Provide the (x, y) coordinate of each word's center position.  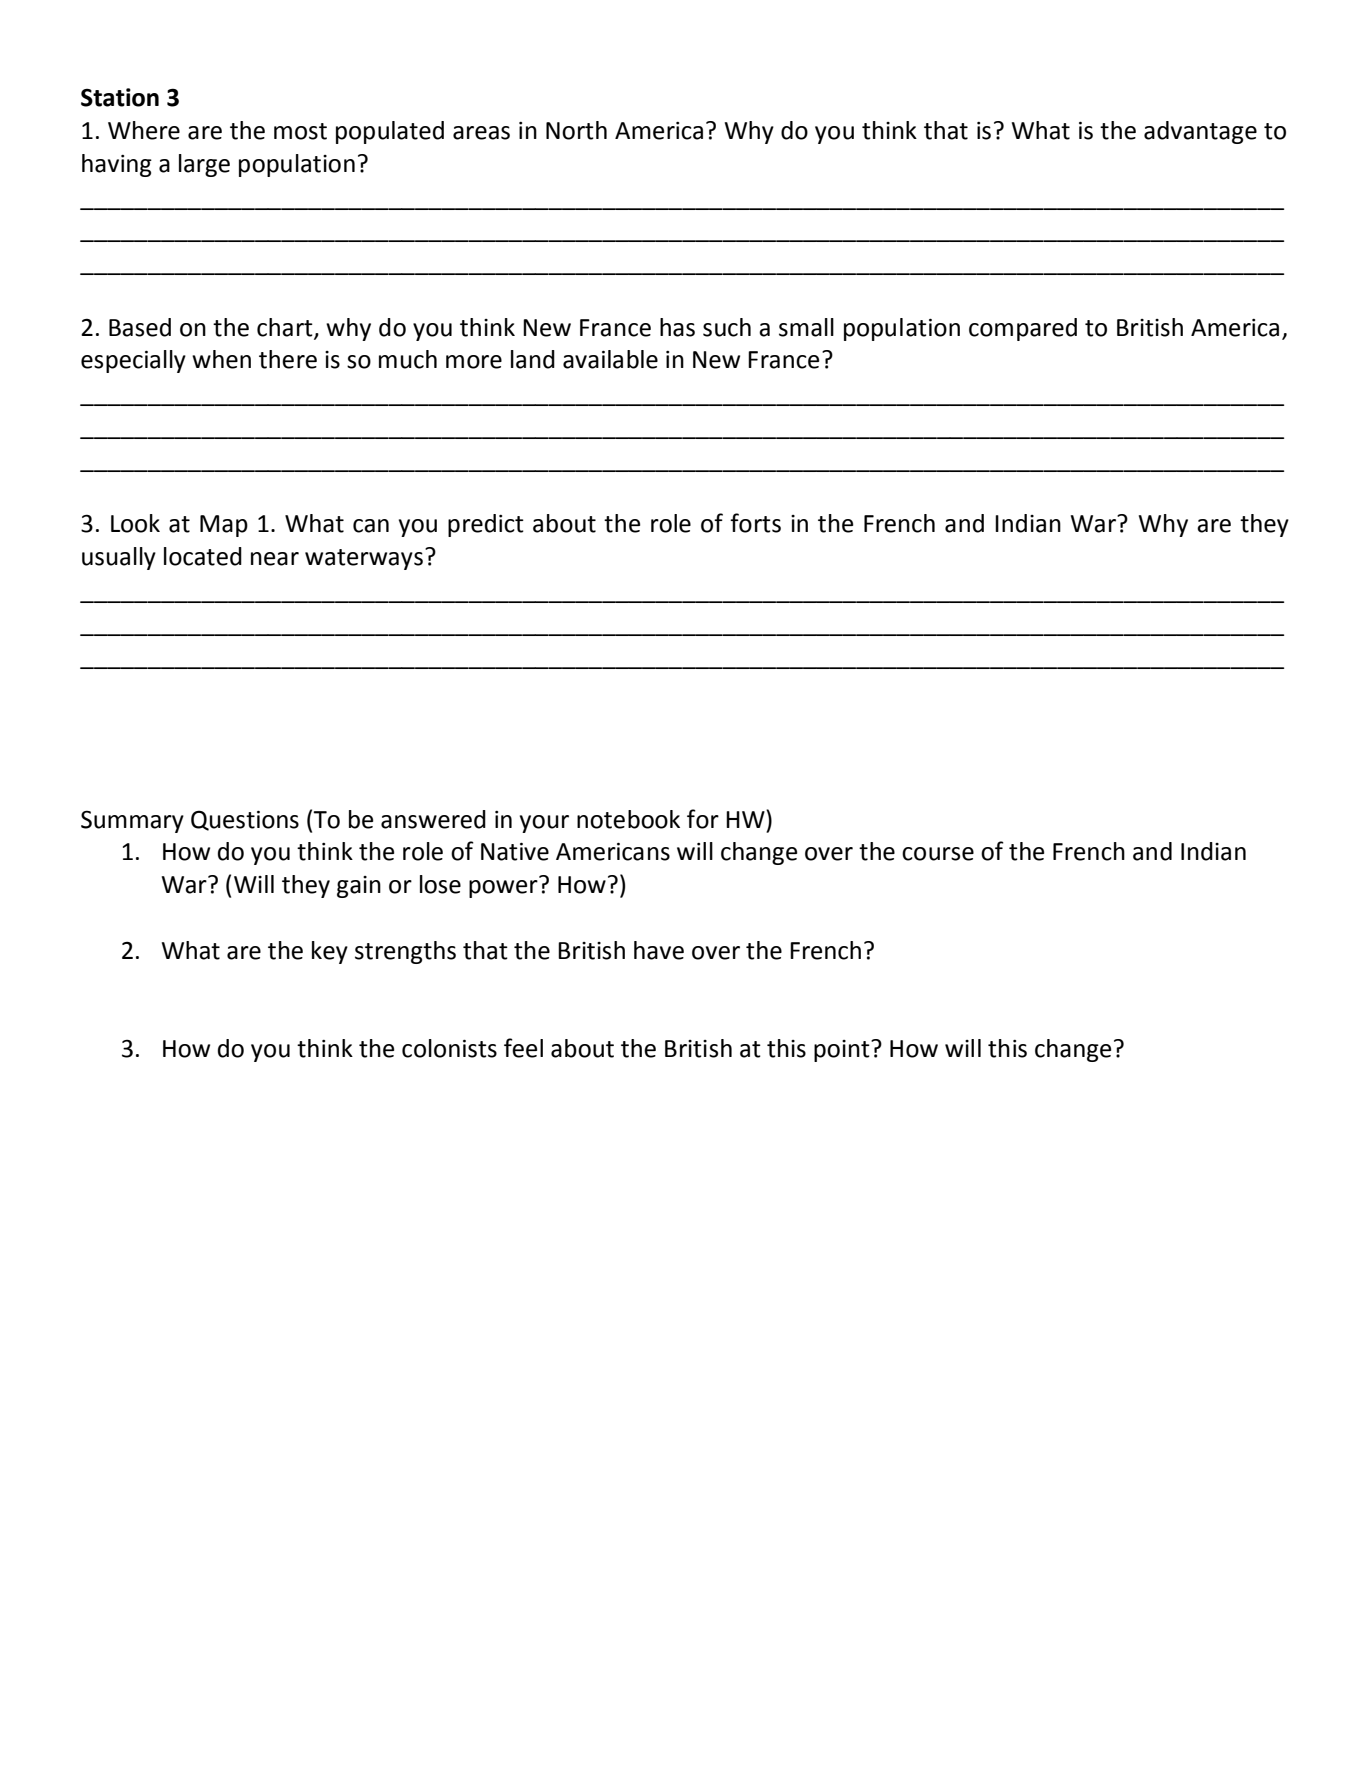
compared (1023, 329)
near (275, 559)
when (221, 359)
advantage (1200, 132)
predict (486, 525)
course (938, 854)
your (544, 824)
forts (755, 523)
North (576, 130)
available (610, 359)
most (300, 131)
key (330, 952)
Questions (245, 820)
